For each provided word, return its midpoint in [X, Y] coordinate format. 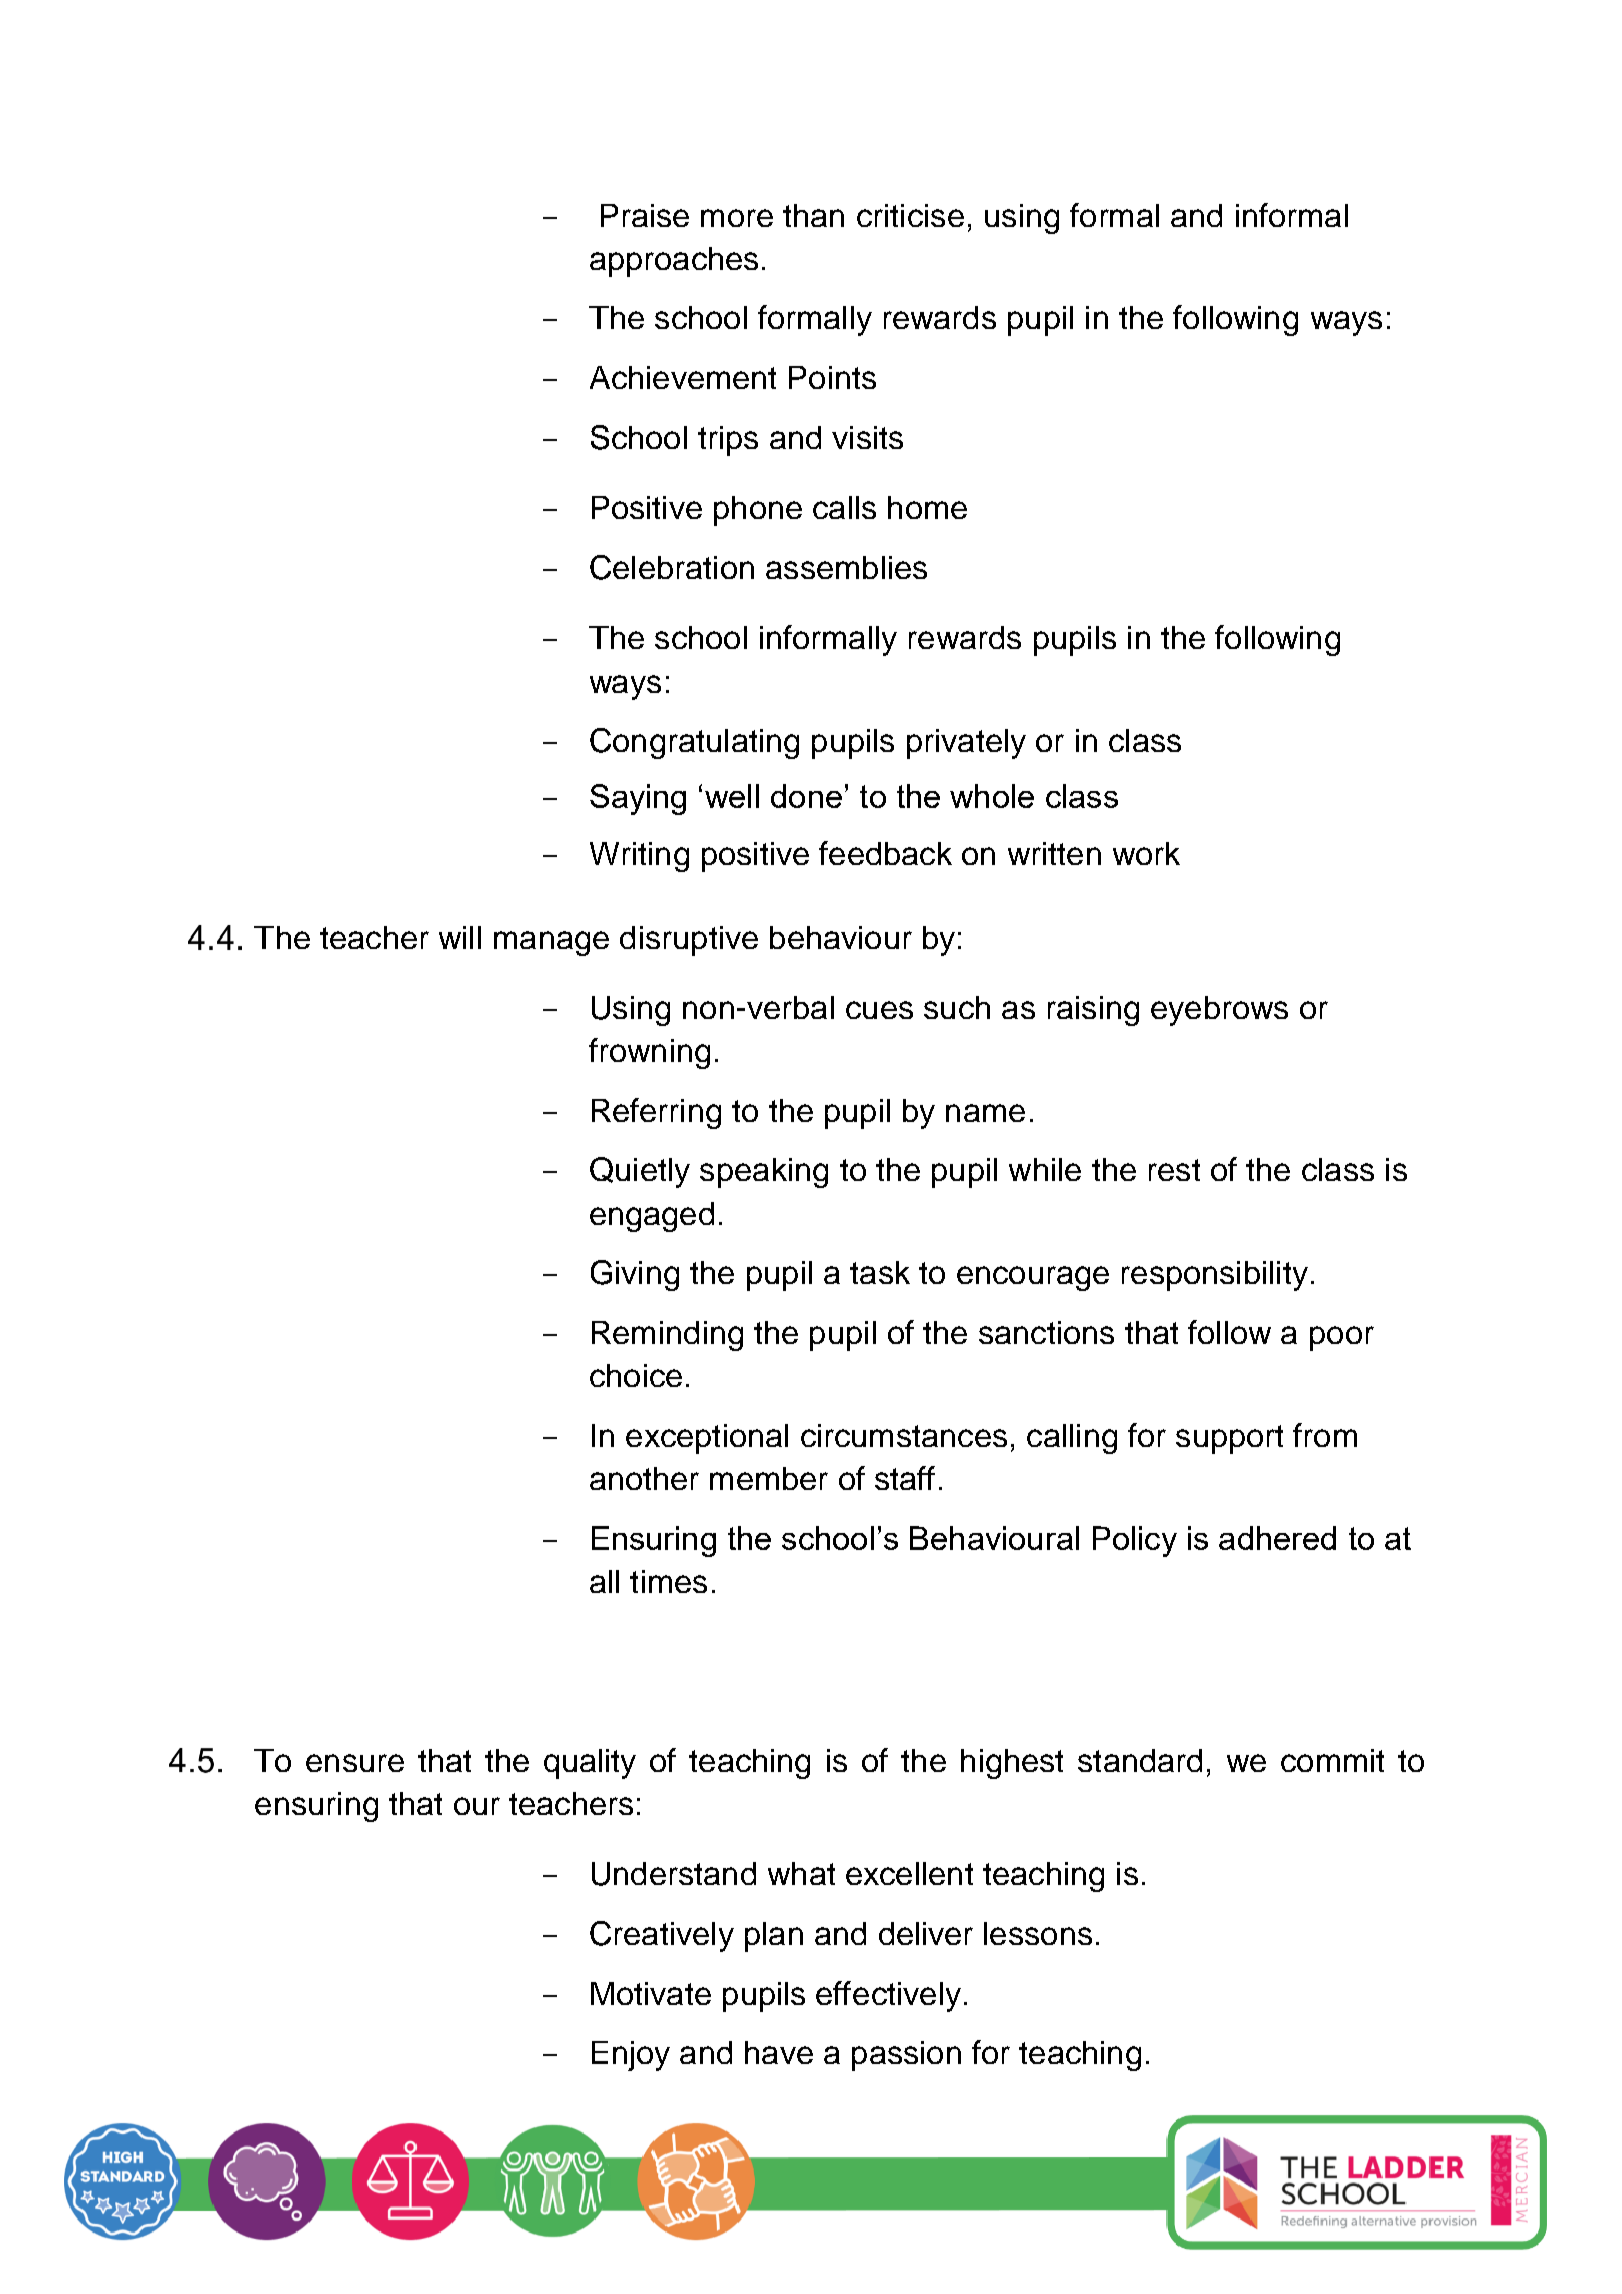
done [806, 796]
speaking [764, 1173]
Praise [645, 215]
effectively [888, 1996]
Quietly [640, 1172]
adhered [1277, 1538]
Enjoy [631, 2056]
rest [1174, 1170]
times [668, 1581]
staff [905, 1478]
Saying [638, 799]
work [1146, 853]
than [813, 215]
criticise [910, 215]
